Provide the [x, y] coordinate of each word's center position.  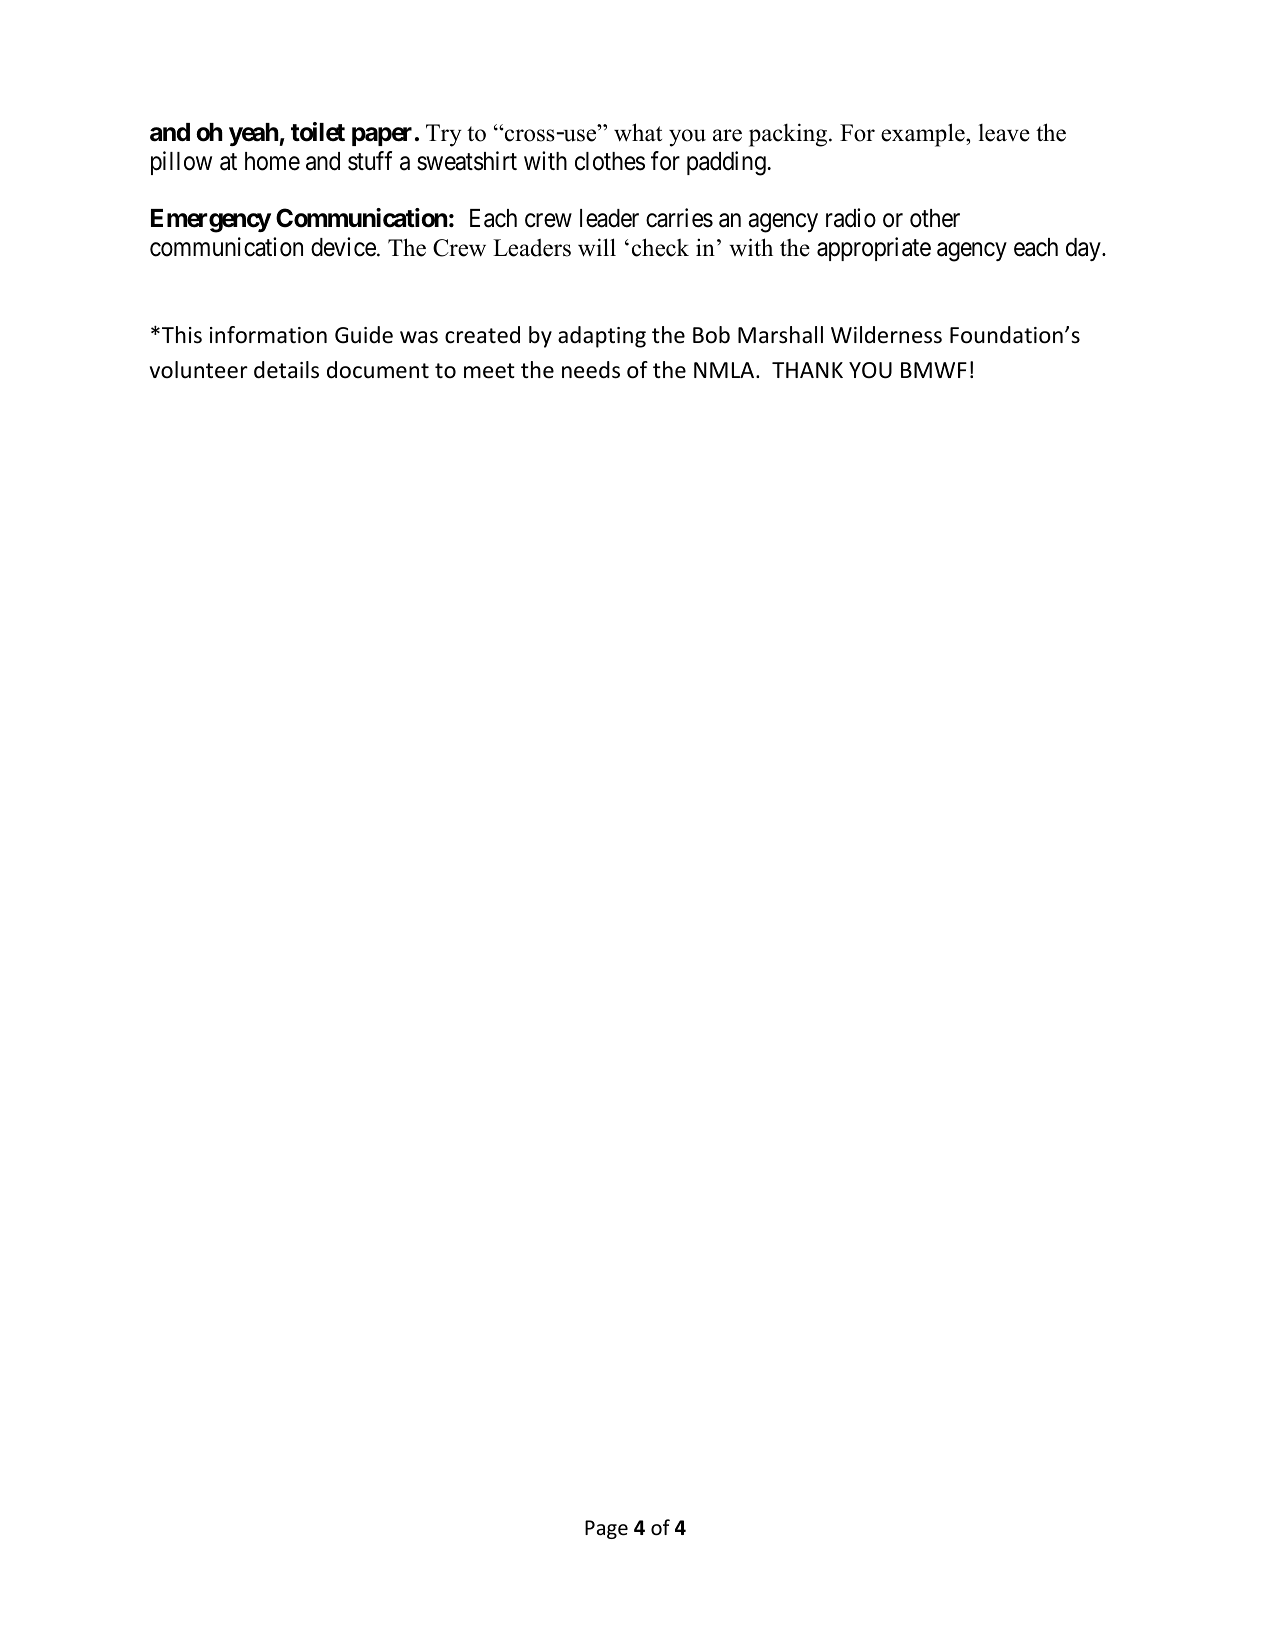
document [378, 370]
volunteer [199, 370]
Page [606, 1529]
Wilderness [886, 335]
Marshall [780, 335]
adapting [602, 337]
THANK [807, 370]
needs [591, 370]
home [272, 161]
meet [489, 371]
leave [1004, 133]
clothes [610, 161]
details [286, 370]
